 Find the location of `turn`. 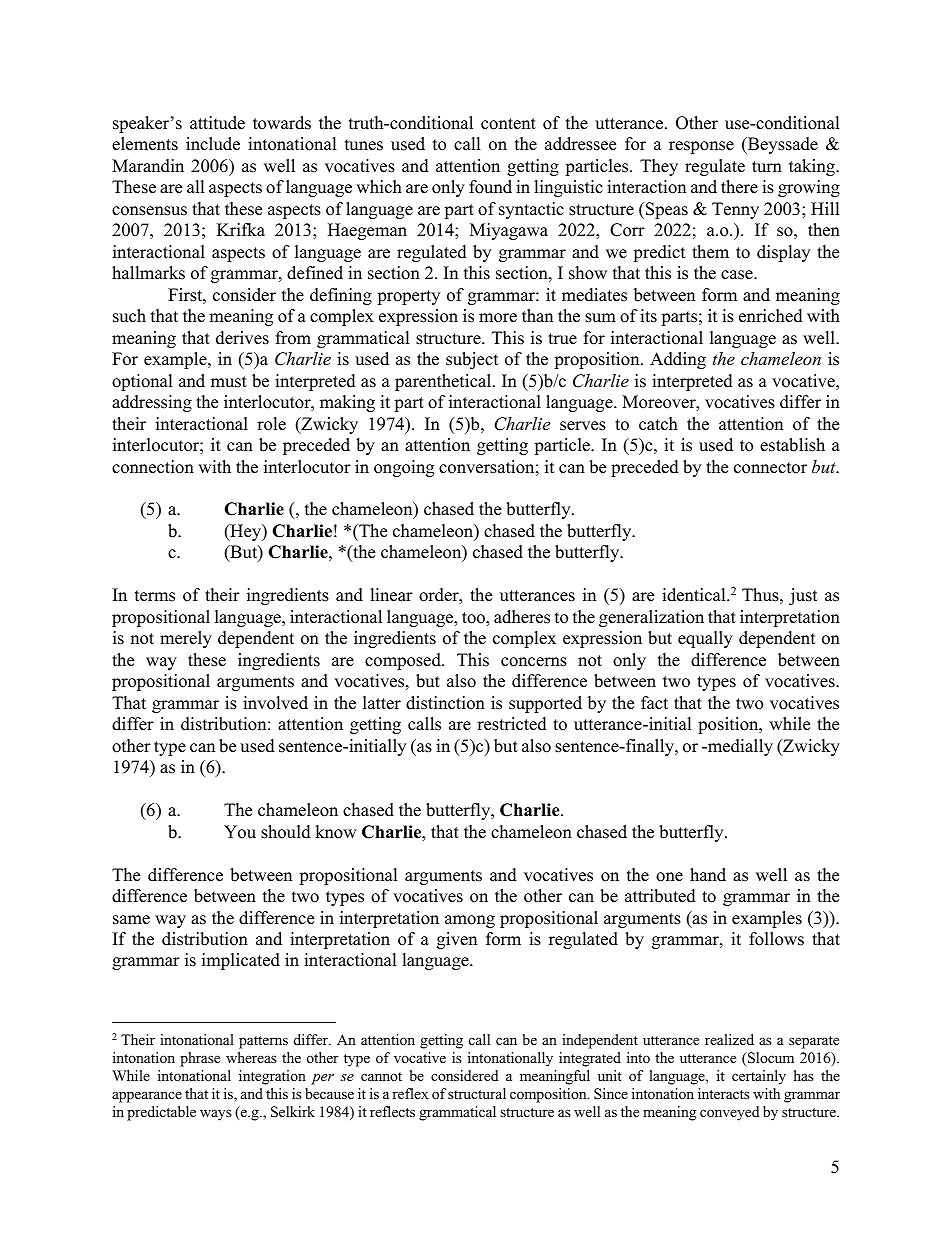

turn is located at coordinates (767, 167).
